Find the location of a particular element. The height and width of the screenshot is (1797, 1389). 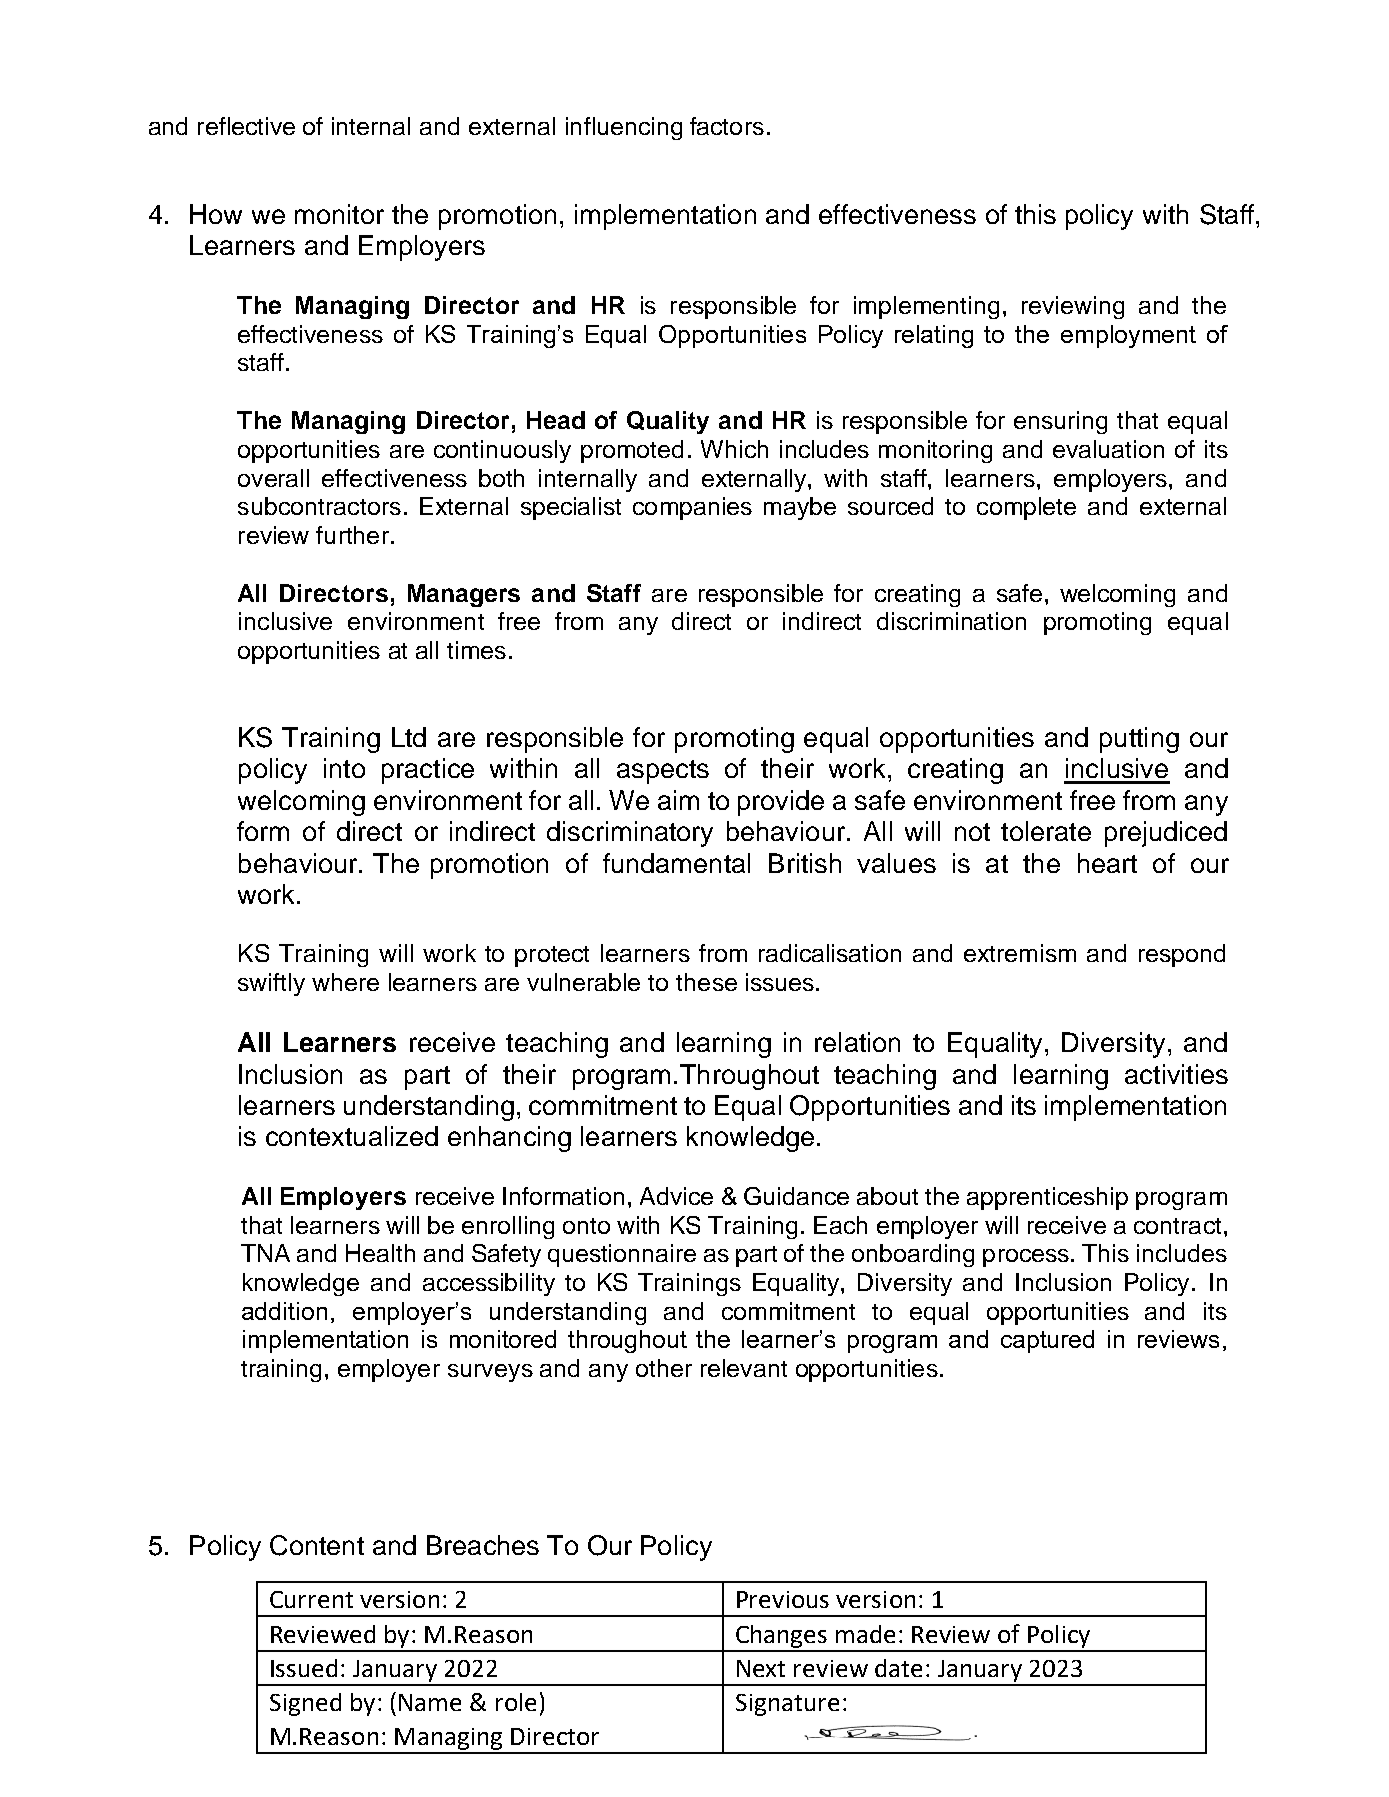

employment is located at coordinates (1128, 336).
